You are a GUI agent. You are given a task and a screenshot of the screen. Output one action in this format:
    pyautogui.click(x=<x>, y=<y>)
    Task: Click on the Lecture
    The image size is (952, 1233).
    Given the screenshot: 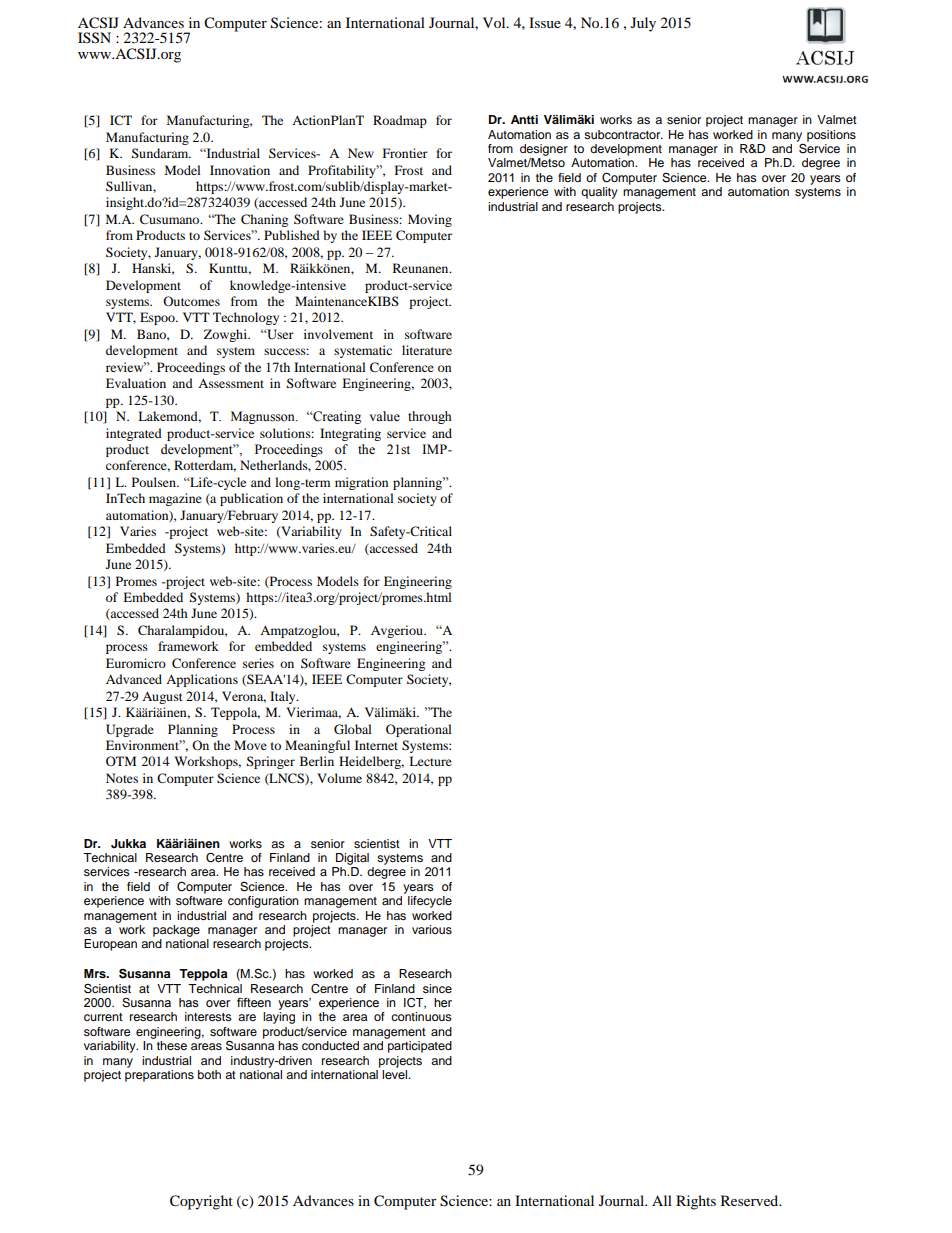 What is the action you would take?
    pyautogui.click(x=430, y=761)
